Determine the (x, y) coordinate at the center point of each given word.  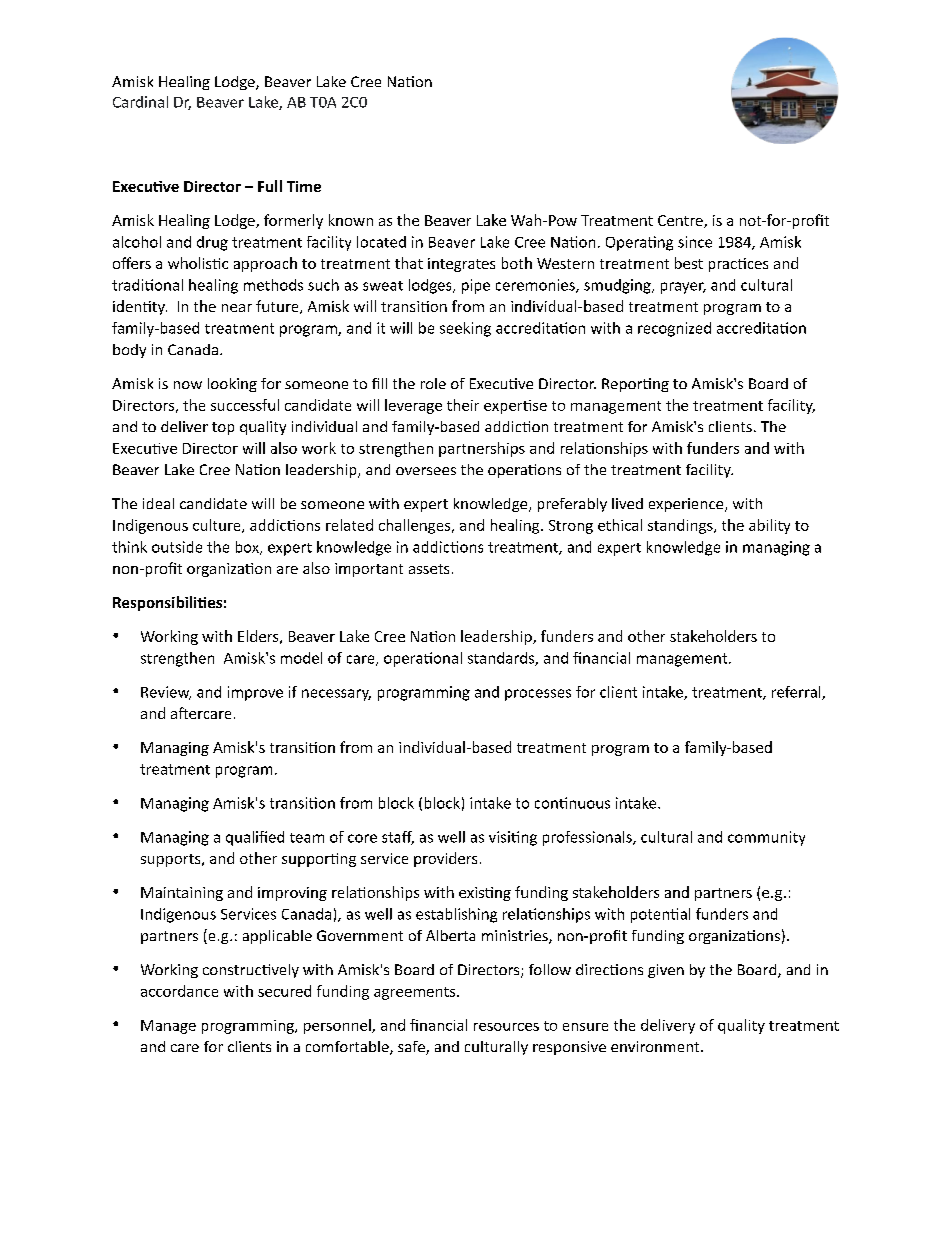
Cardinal (140, 102)
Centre (681, 221)
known (351, 220)
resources (506, 1027)
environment (656, 1046)
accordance (179, 991)
